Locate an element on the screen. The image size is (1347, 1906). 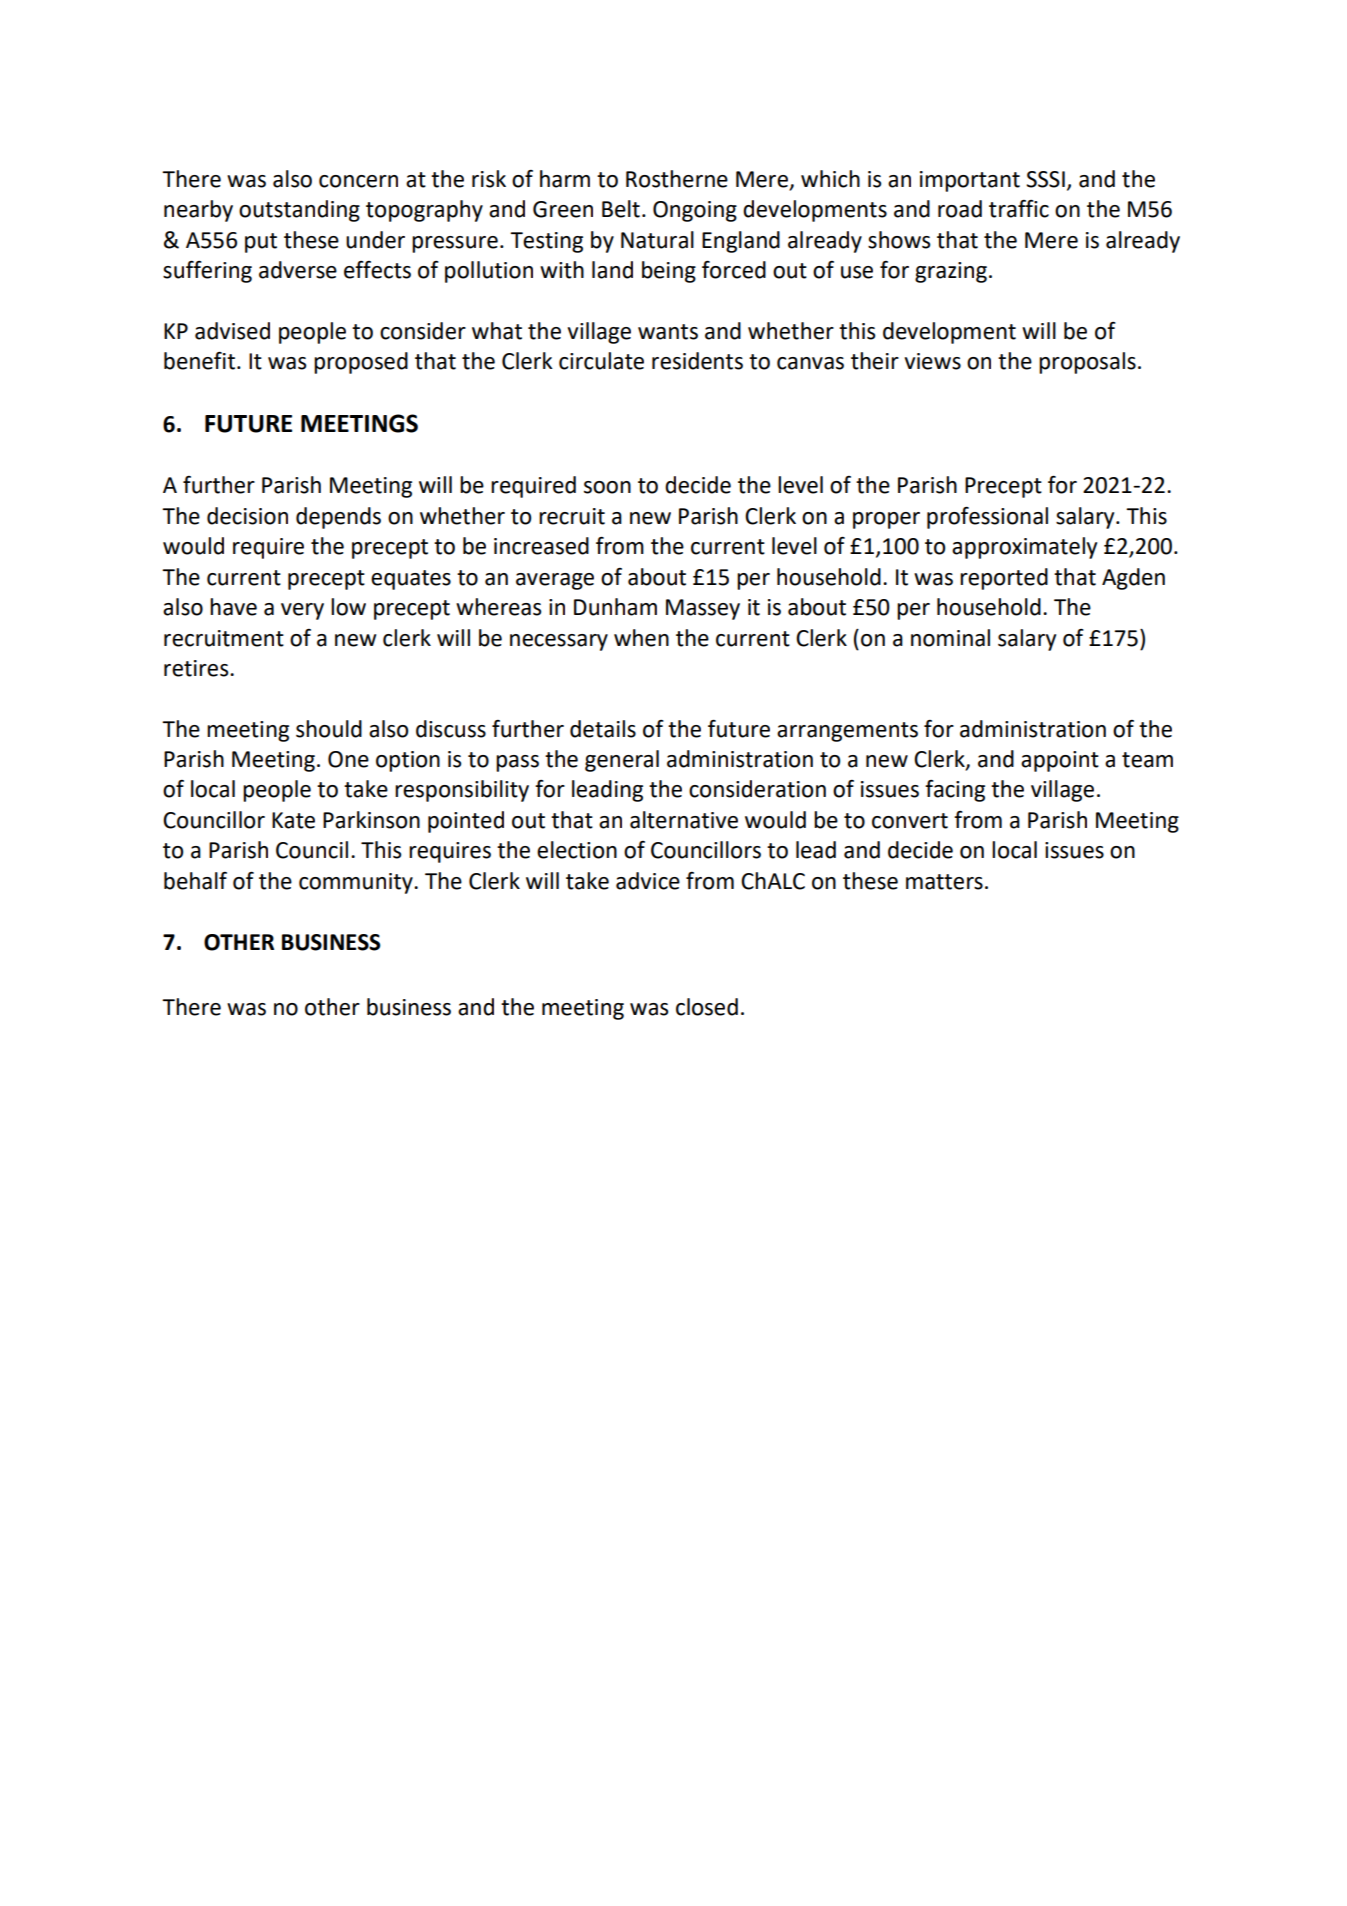
appoint is located at coordinates (1060, 761).
